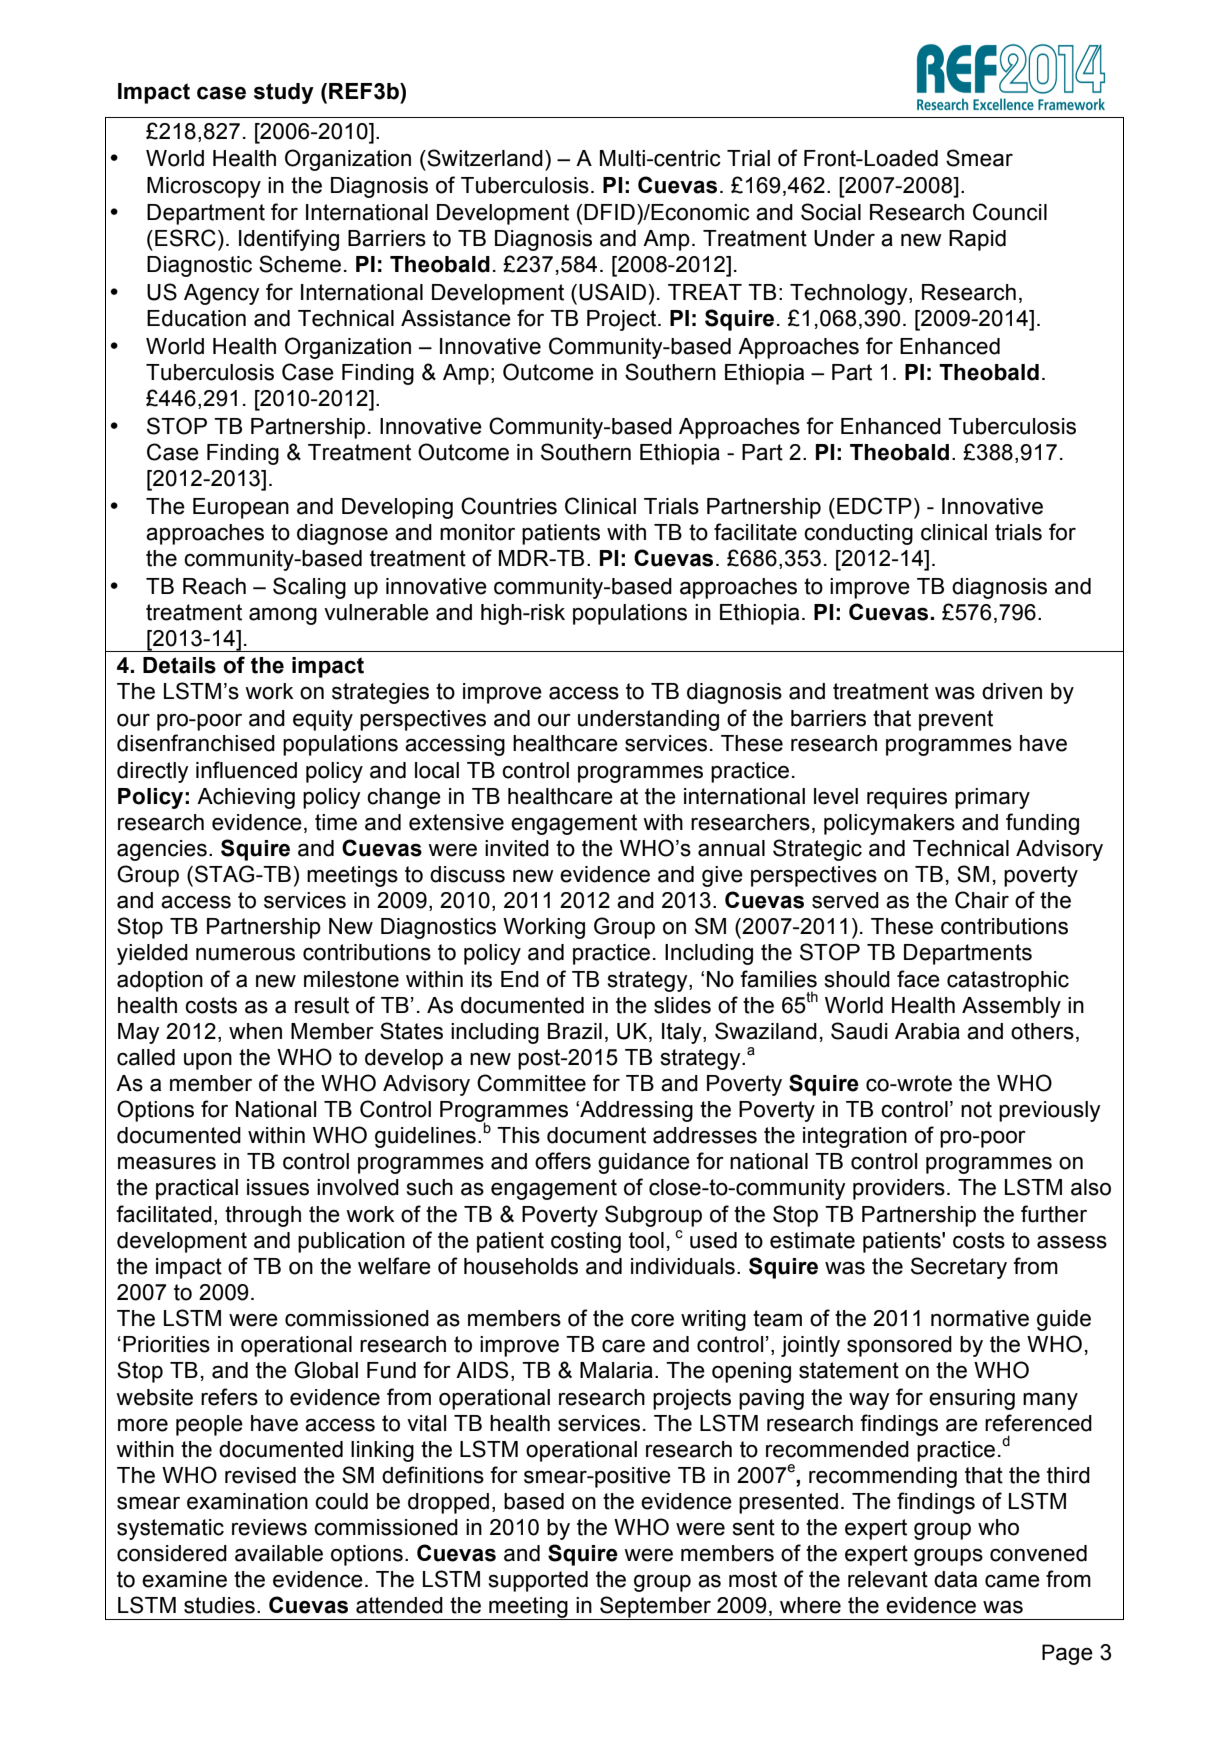  What do you see at coordinates (1010, 212) in the image?
I see `Council` at bounding box center [1010, 212].
